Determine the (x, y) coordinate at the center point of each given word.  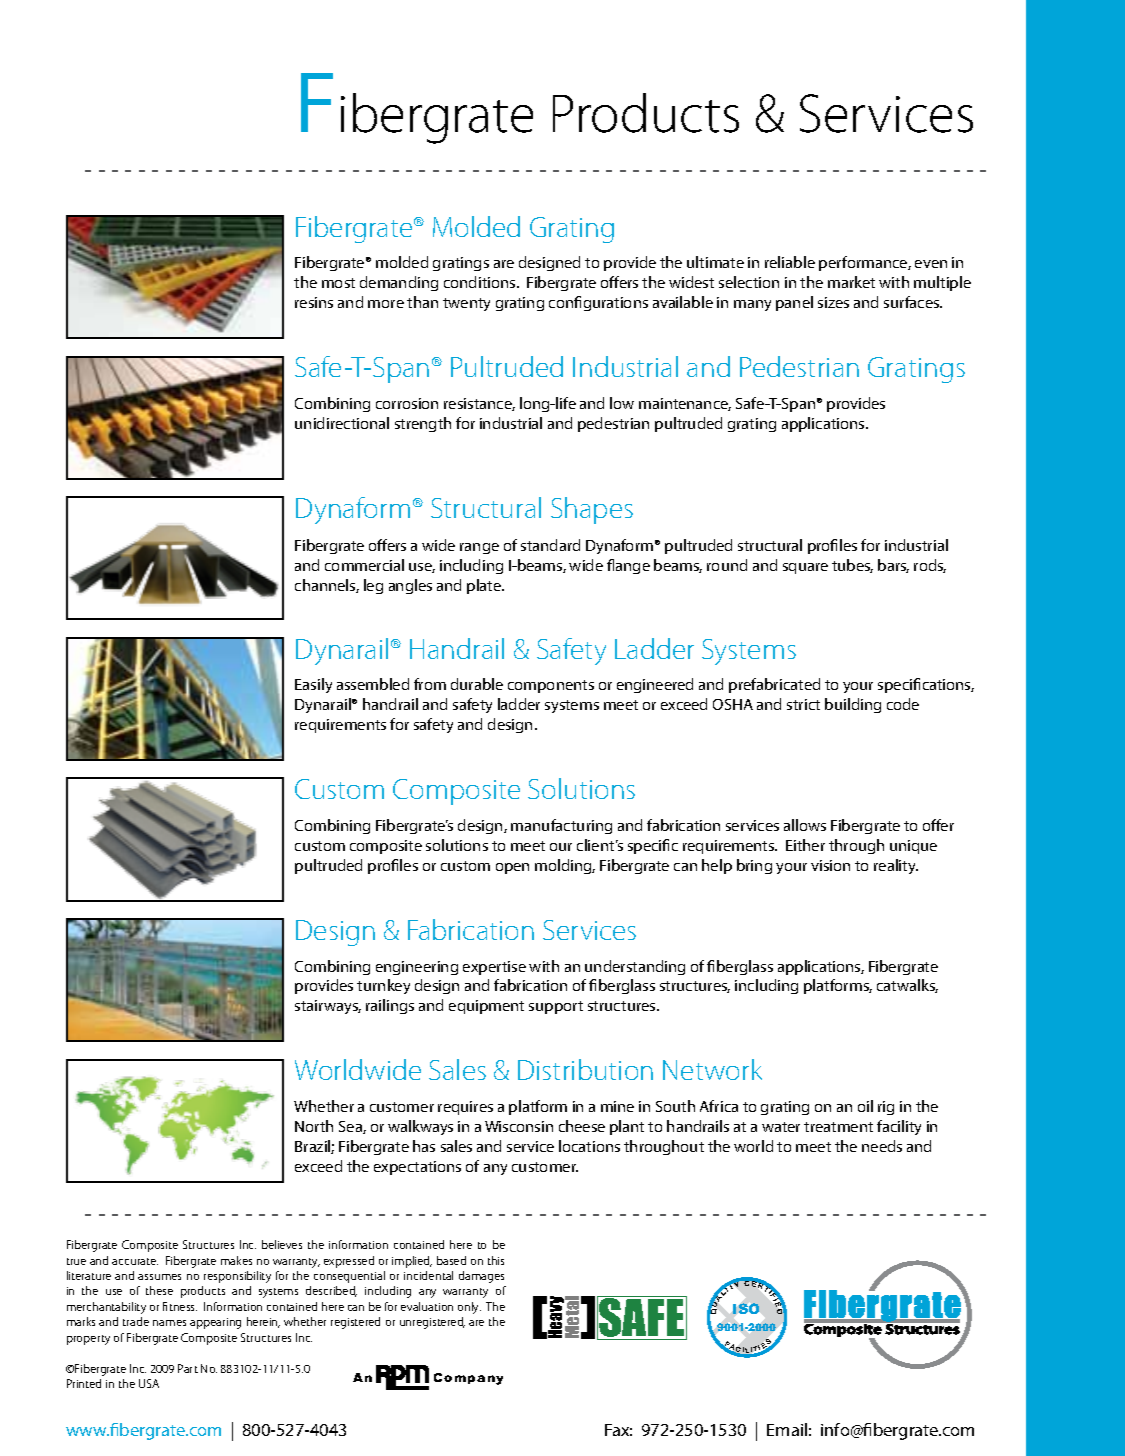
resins (314, 302)
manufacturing (561, 826)
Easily (313, 685)
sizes (833, 302)
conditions (481, 282)
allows (805, 825)
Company (468, 1379)
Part (188, 1368)
